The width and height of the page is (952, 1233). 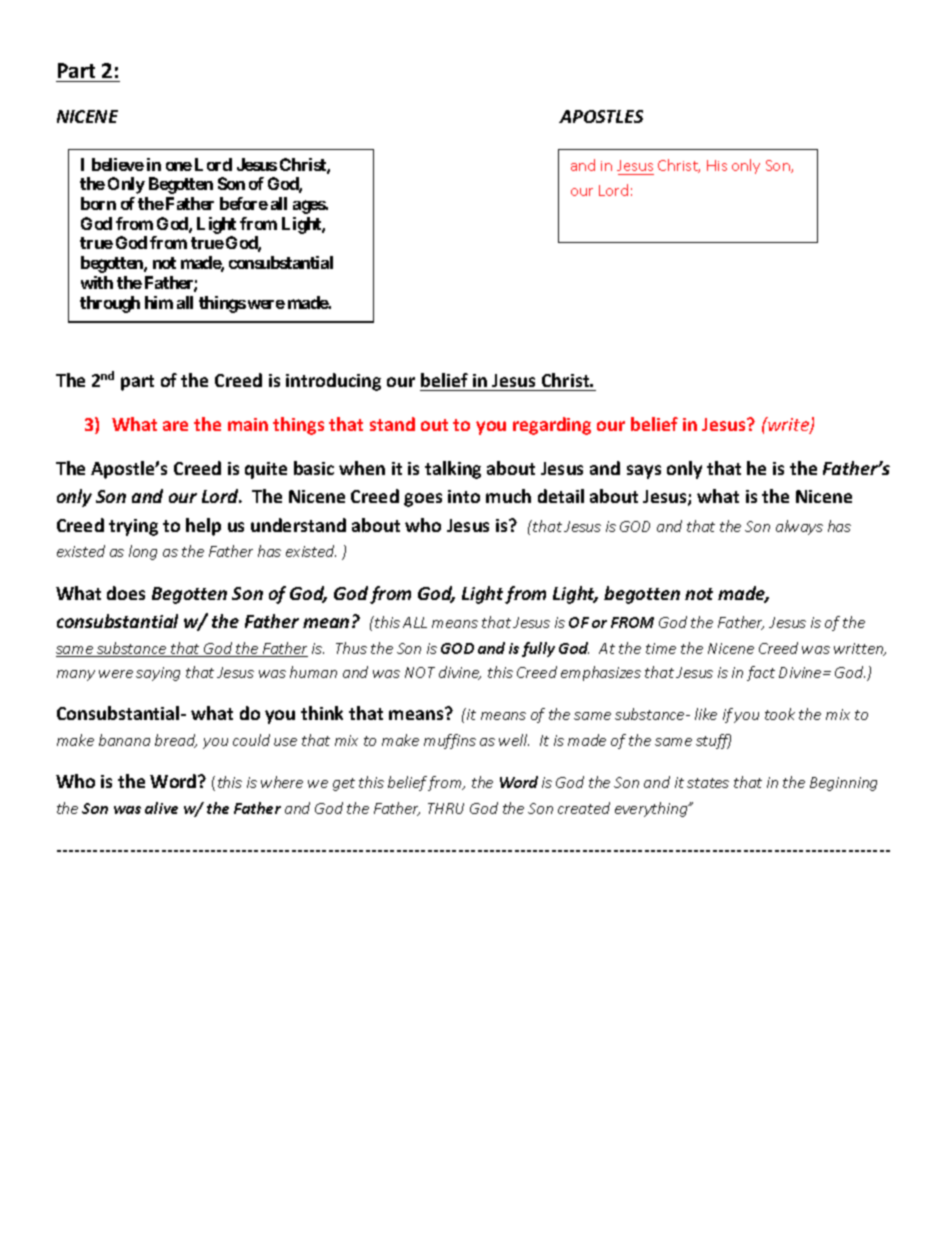 I want to click on are, so click(x=175, y=426).
